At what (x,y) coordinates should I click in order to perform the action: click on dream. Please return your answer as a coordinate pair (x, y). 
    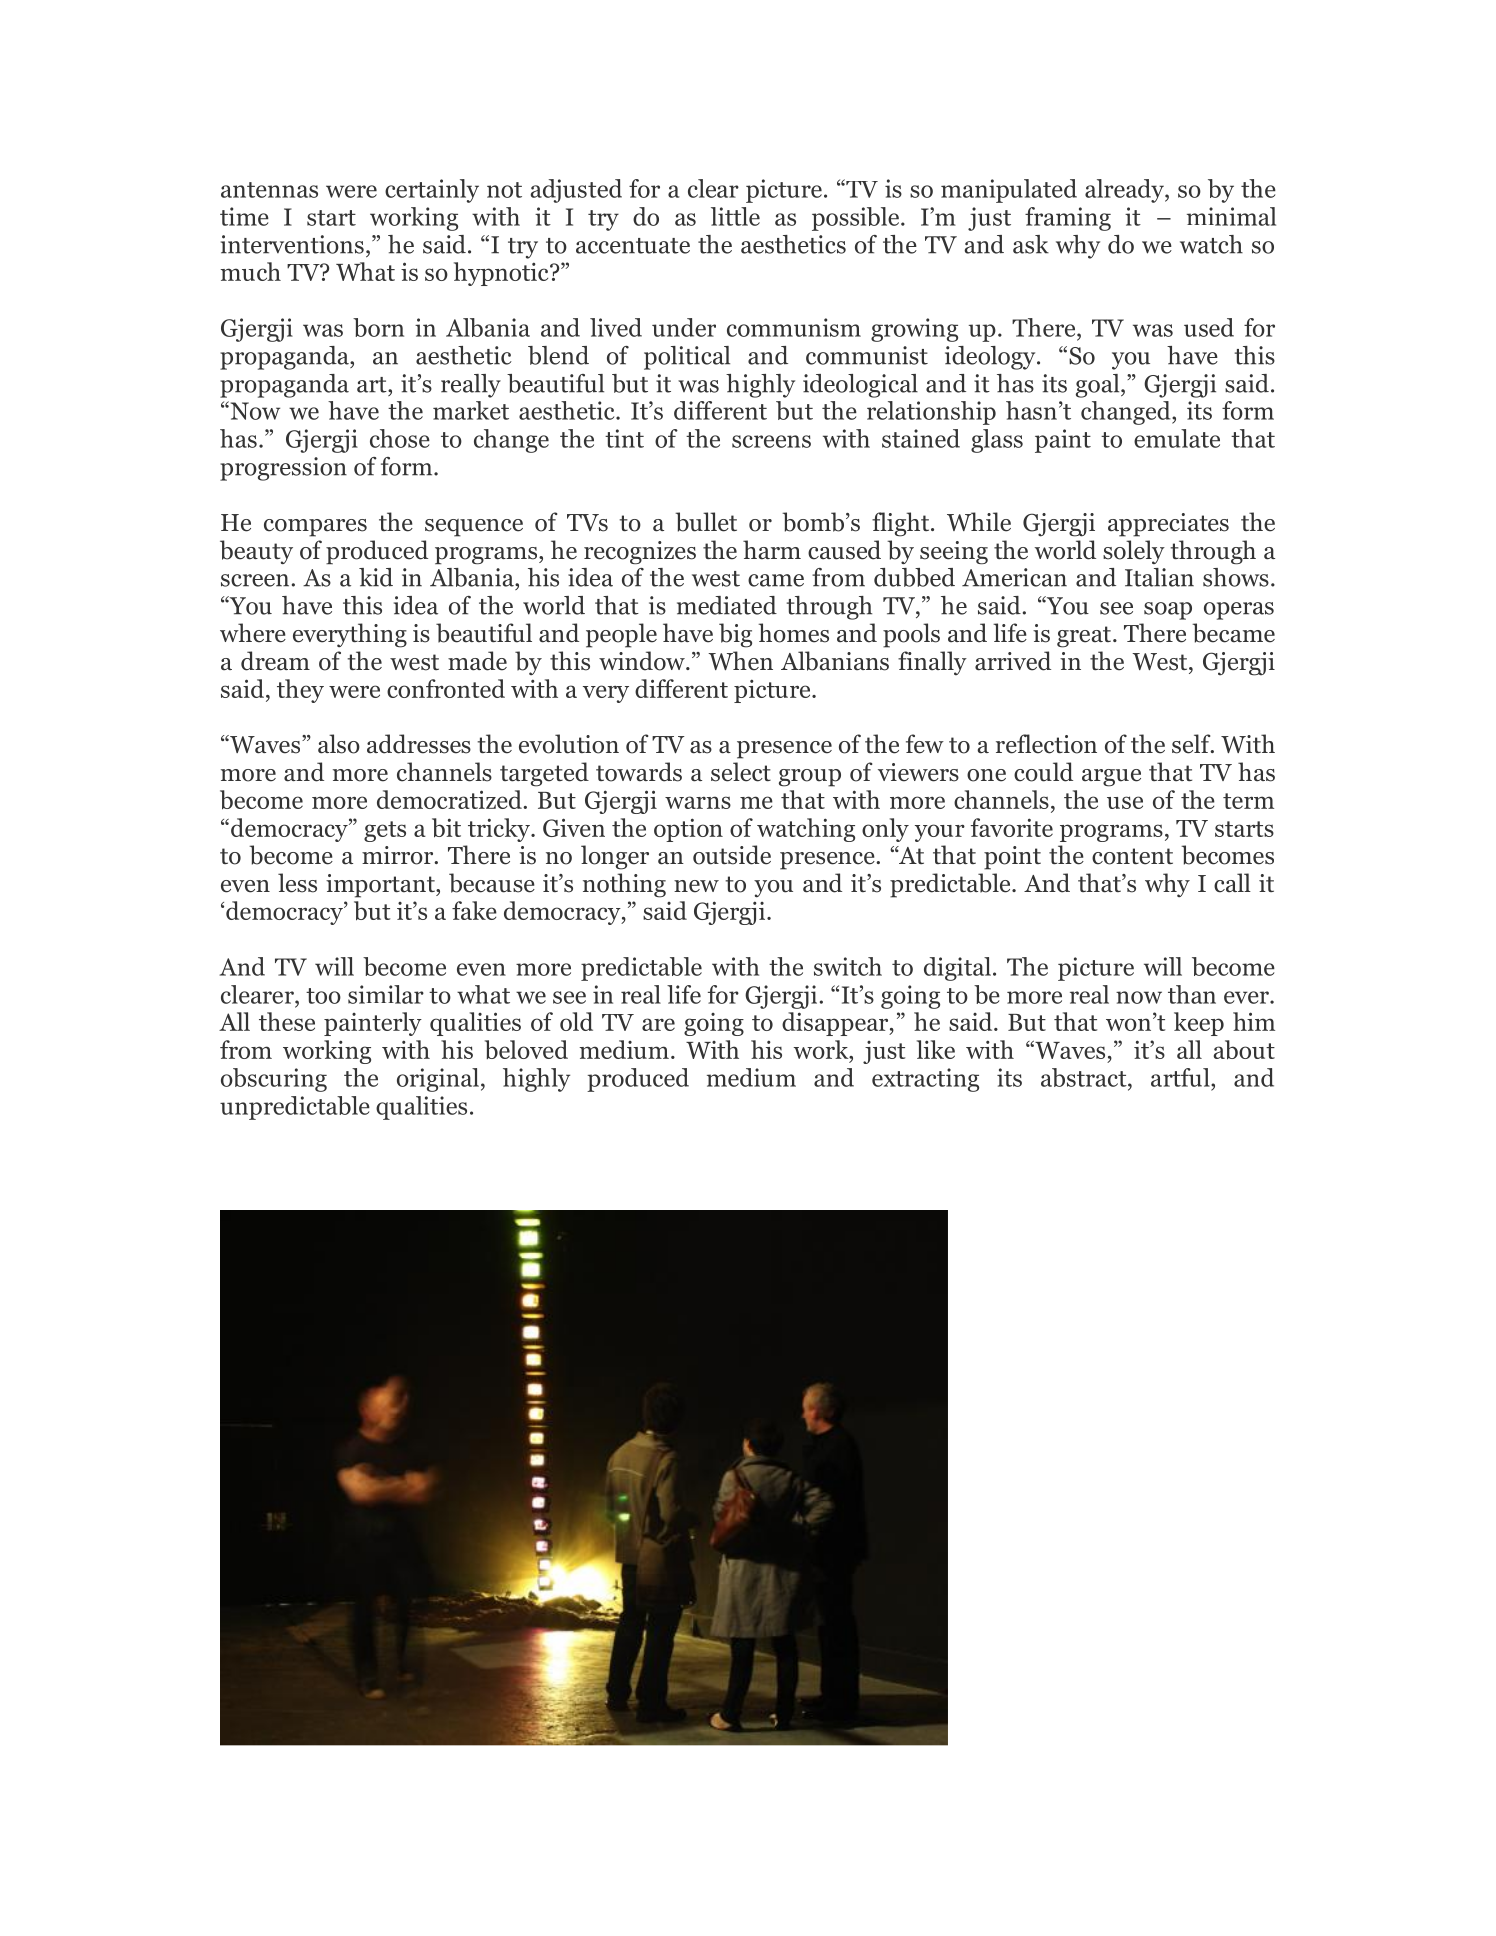
    Looking at the image, I should click on (275, 661).
